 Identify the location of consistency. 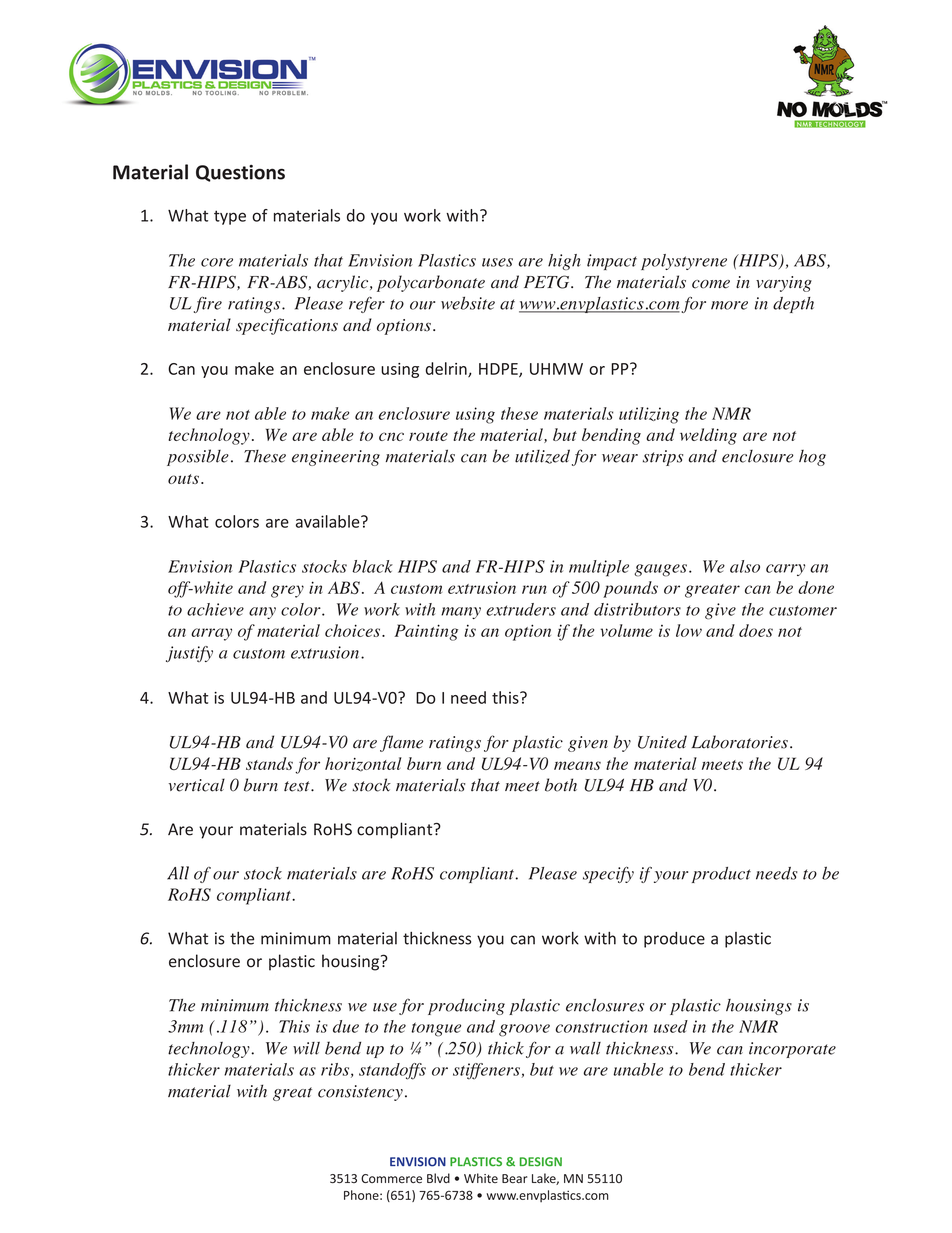
(360, 1093).
